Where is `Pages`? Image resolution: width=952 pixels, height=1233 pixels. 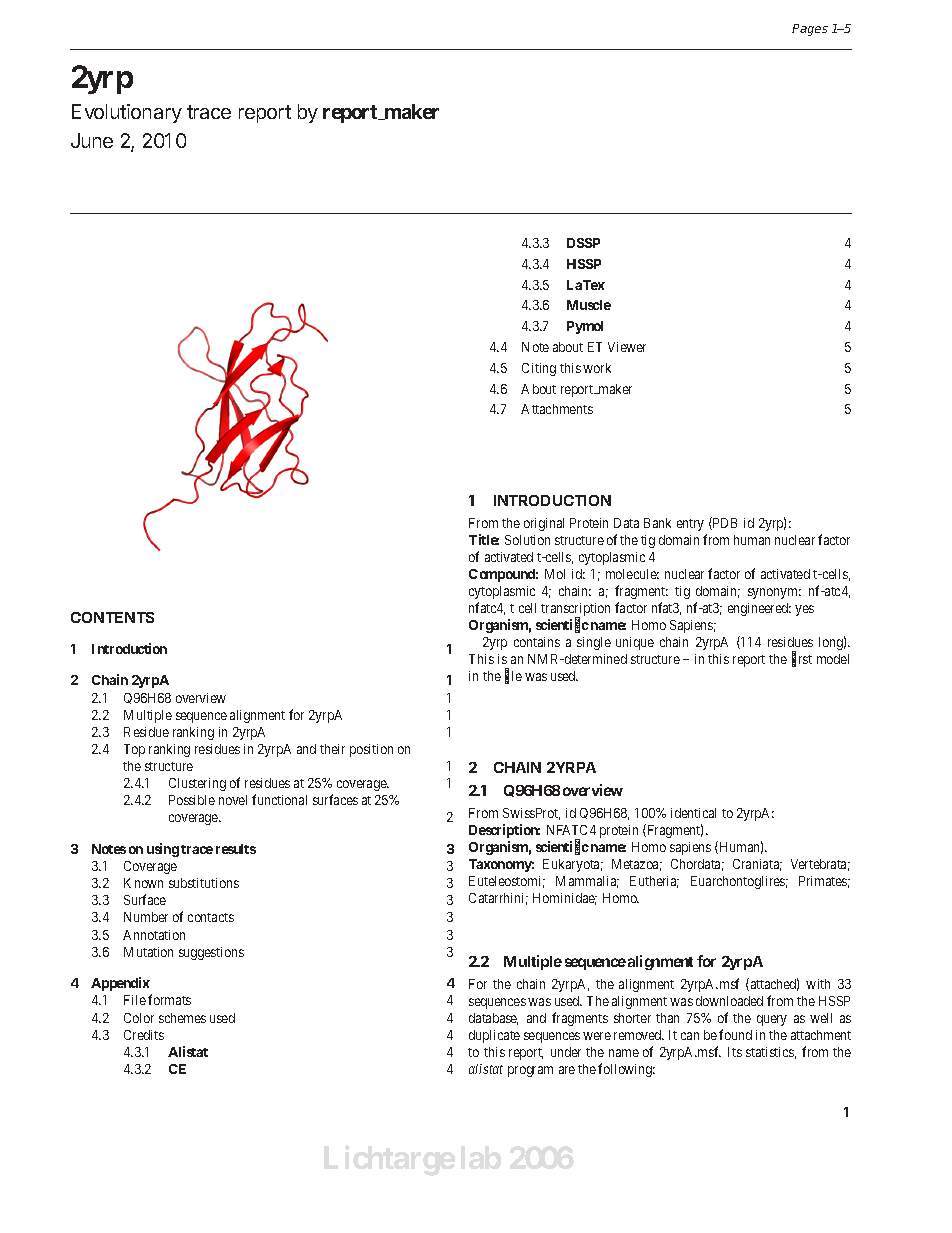
Pages is located at coordinates (810, 30).
